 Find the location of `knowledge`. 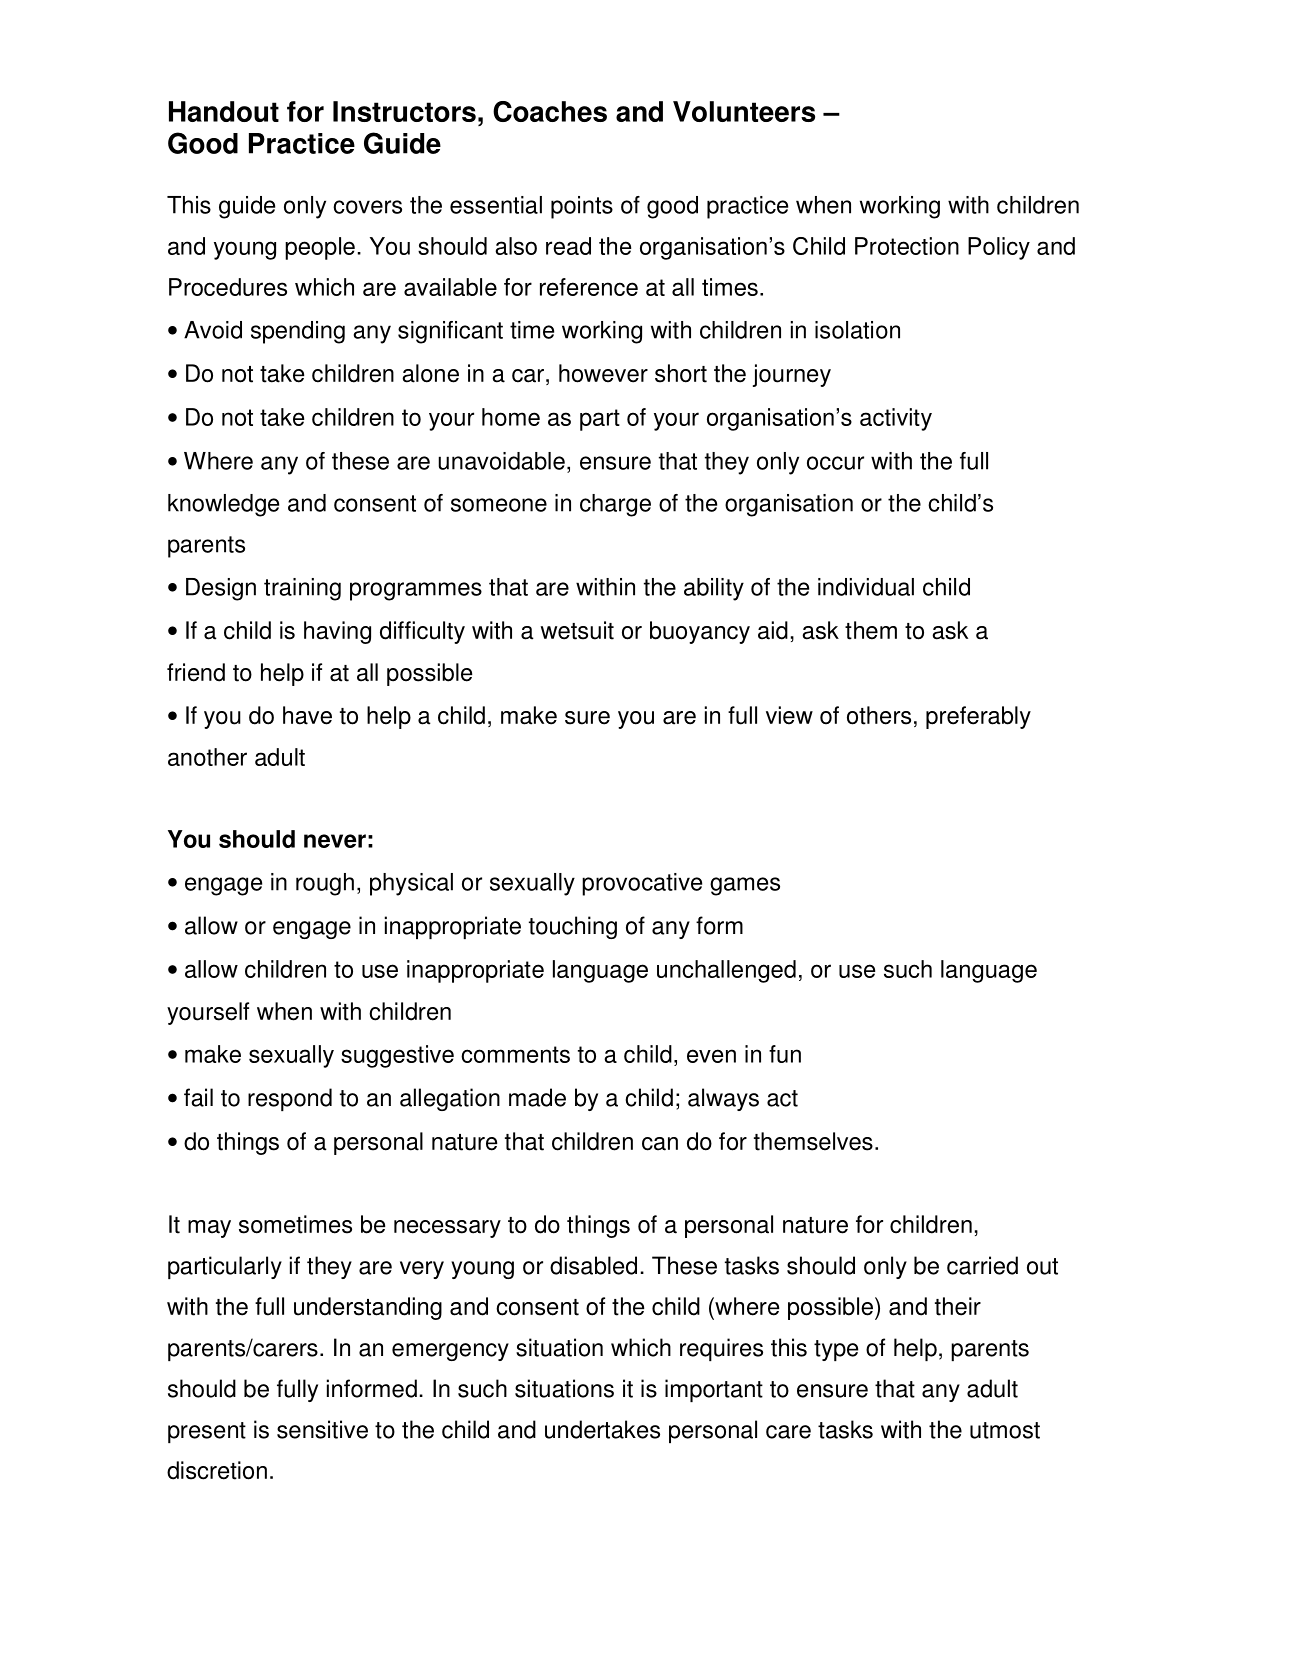

knowledge is located at coordinates (223, 505).
